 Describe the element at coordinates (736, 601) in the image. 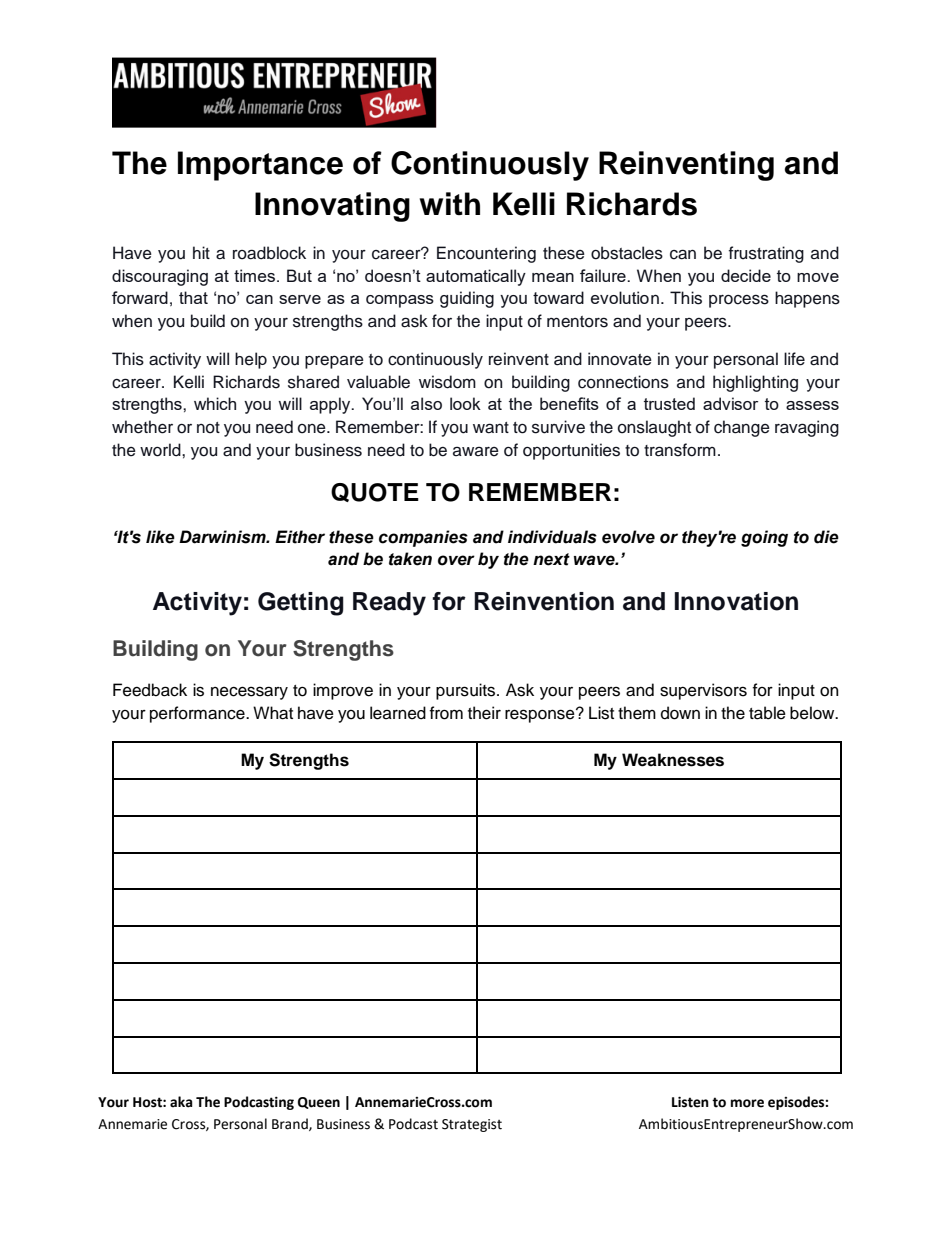

I see `Innovation` at that location.
